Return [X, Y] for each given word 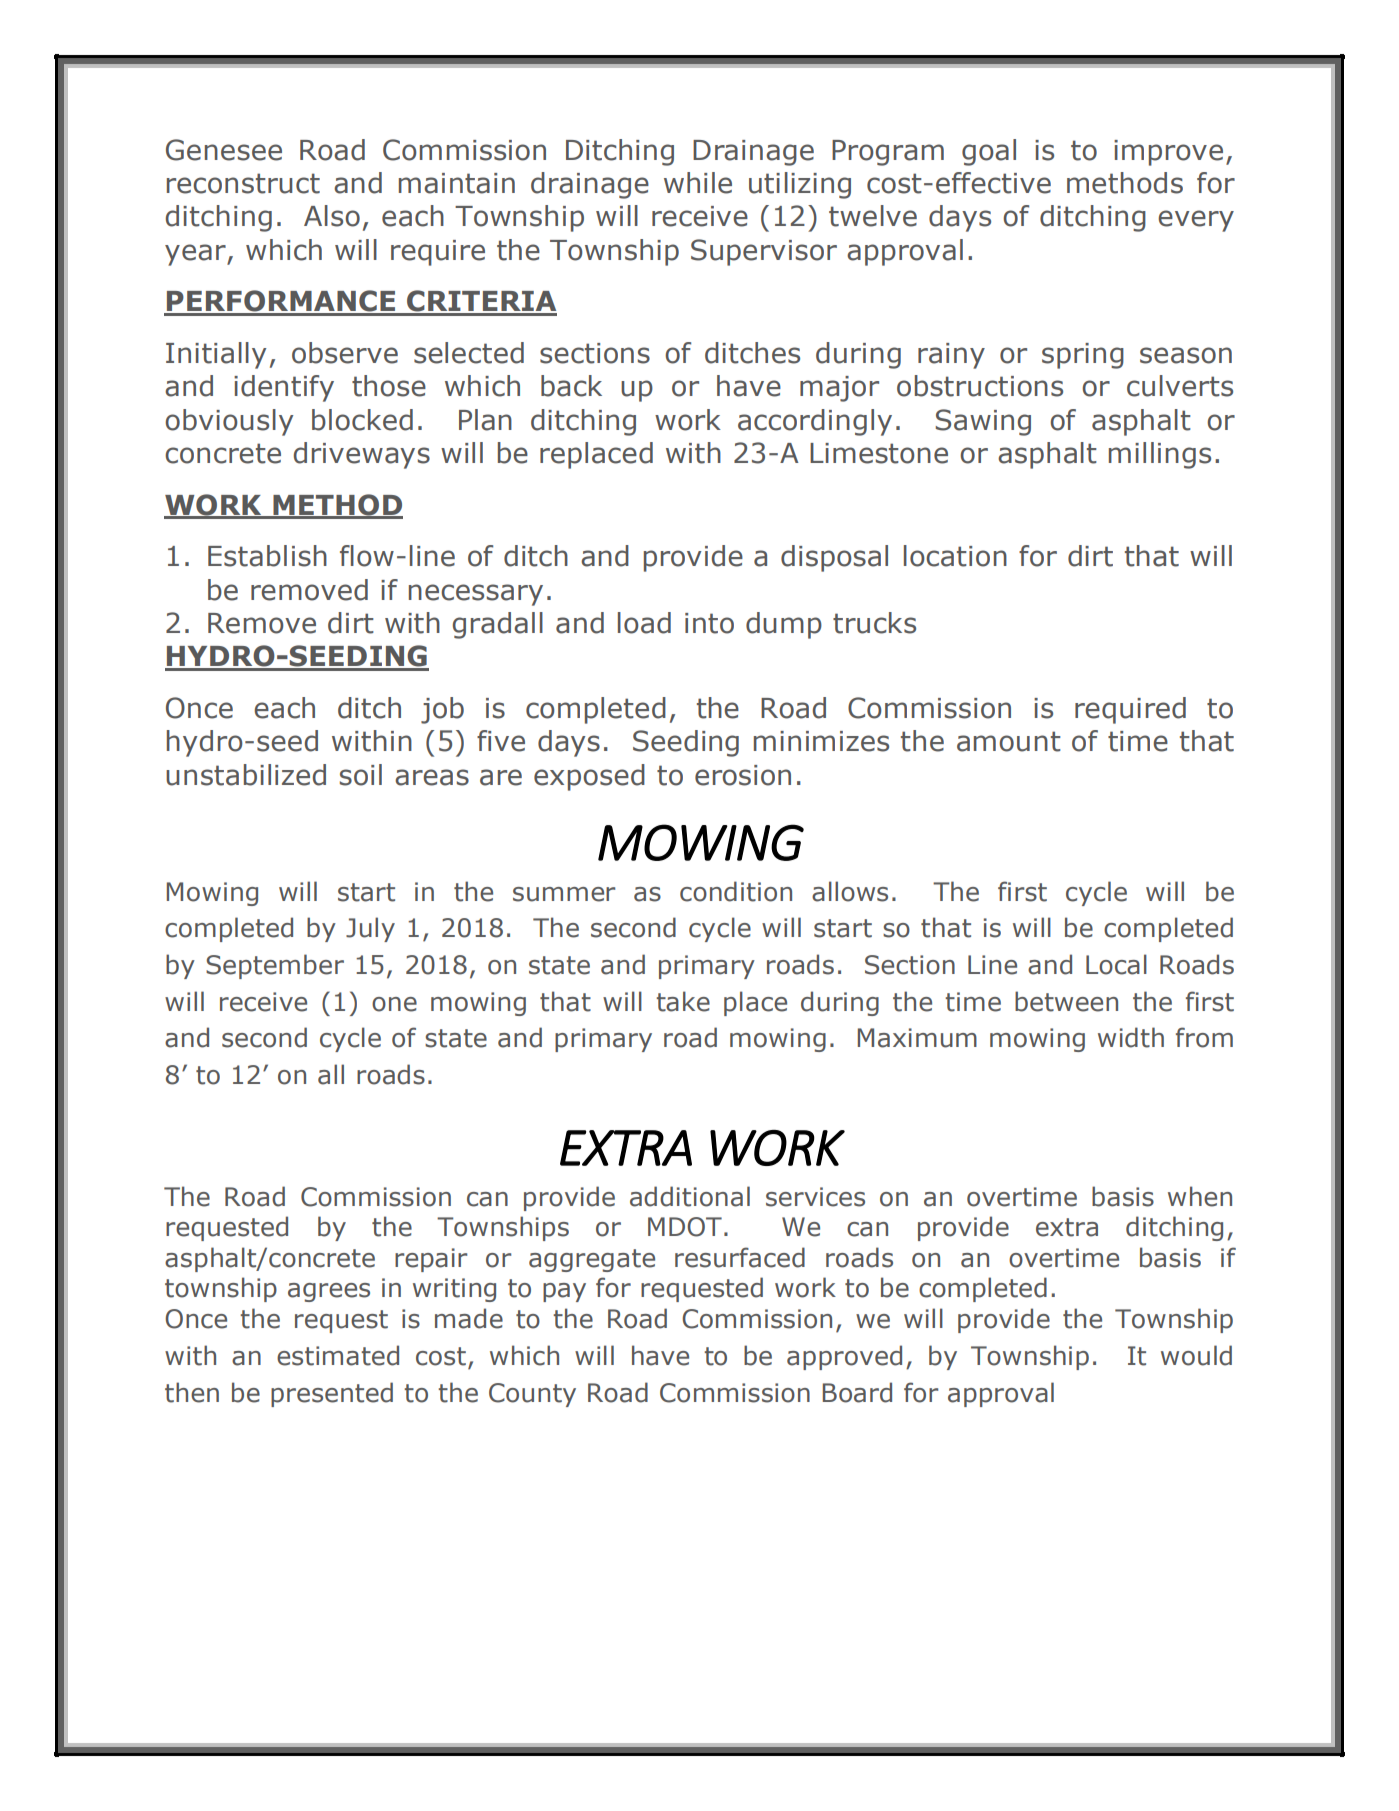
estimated [338, 1355]
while [698, 183]
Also [332, 216]
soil [361, 775]
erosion [743, 775]
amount [1009, 741]
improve [1168, 153]
